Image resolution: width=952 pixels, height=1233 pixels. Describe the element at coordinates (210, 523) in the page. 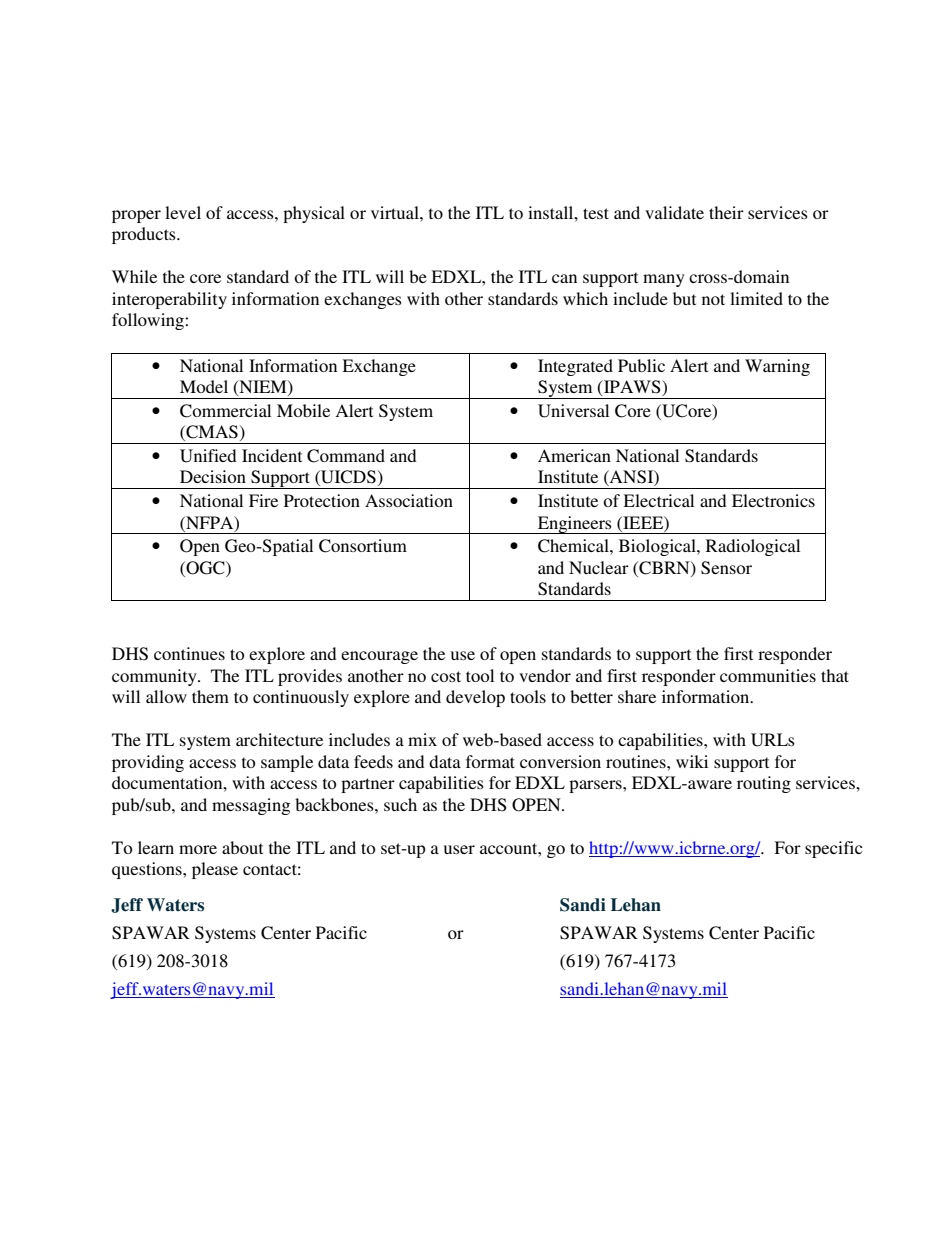

I see `NFPA` at that location.
